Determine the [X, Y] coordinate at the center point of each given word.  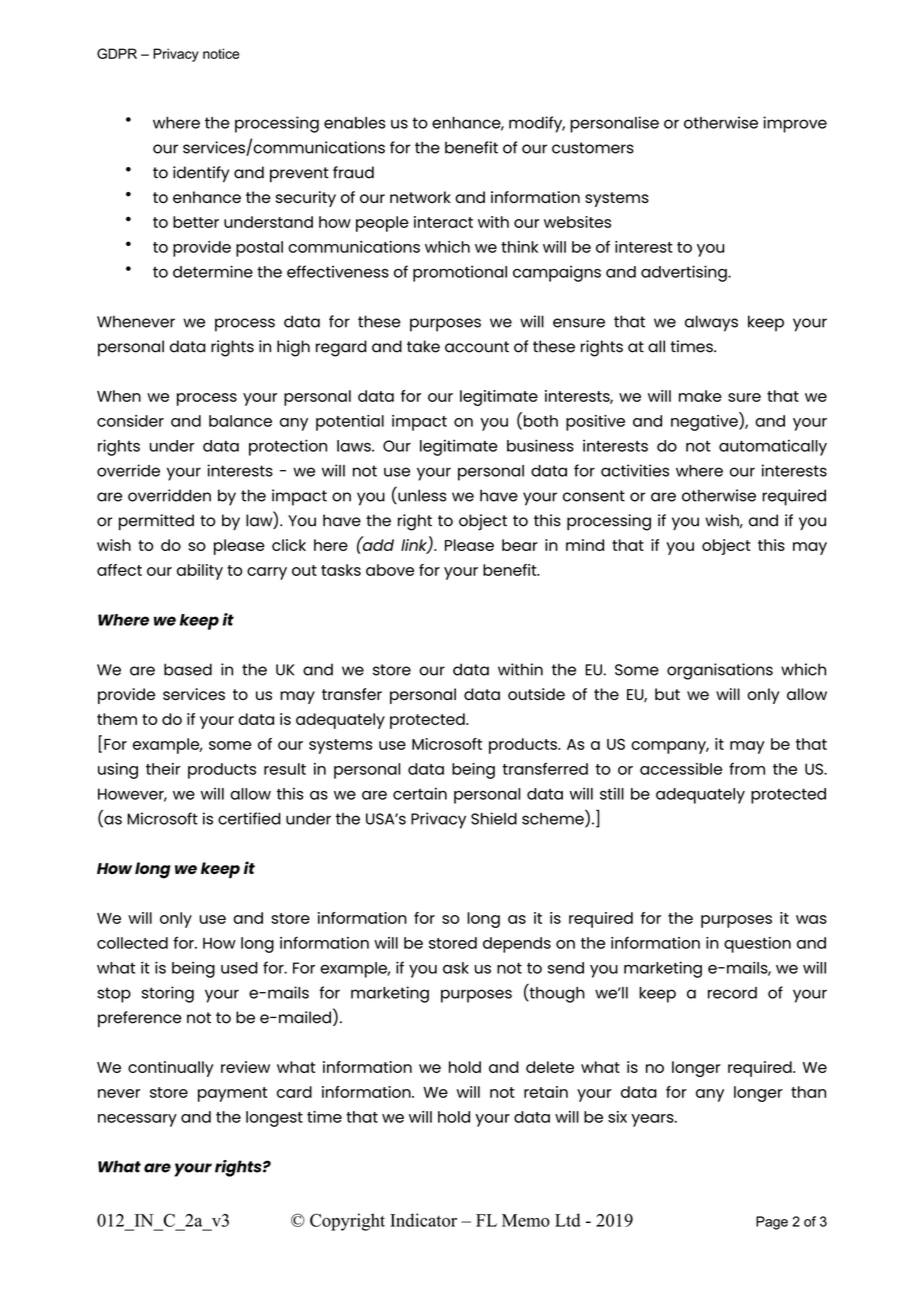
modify [537, 124]
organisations [720, 671]
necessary [137, 1120]
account [477, 347]
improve [795, 124]
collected [132, 943]
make [700, 396]
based [188, 669]
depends [517, 945]
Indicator [423, 1220]
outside [536, 694]
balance [240, 421]
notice [221, 53]
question [757, 945]
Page [772, 1223]
